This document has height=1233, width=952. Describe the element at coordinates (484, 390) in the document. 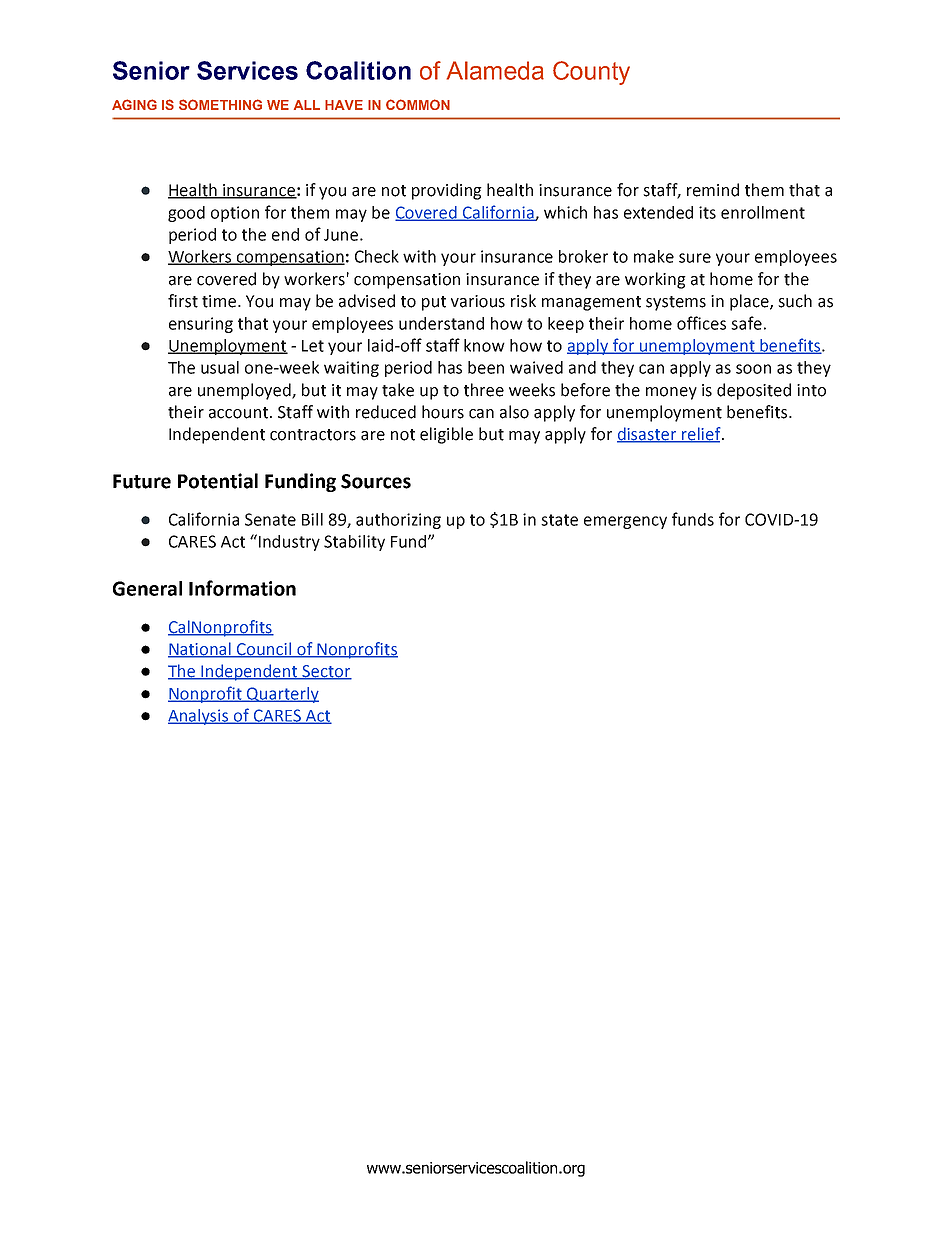

I see `three` at that location.
